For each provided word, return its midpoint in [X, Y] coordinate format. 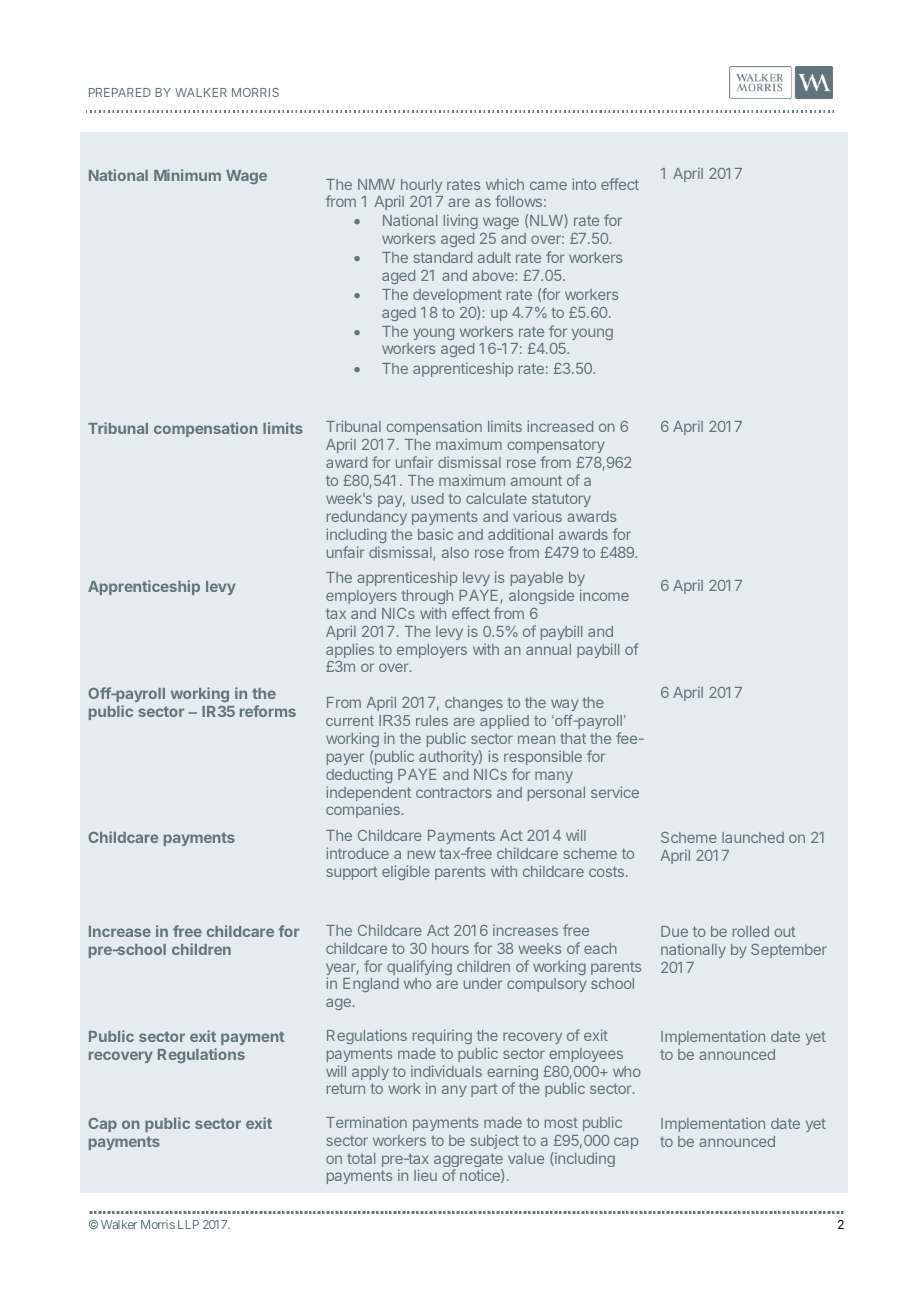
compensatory [556, 448]
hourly [420, 187]
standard [442, 257]
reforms [268, 711]
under [483, 983]
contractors [454, 793]
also [455, 552]
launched [753, 837]
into [584, 184]
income [604, 595]
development [457, 296]
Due [674, 931]
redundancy [367, 518]
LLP [188, 1224]
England [371, 985]
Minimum [187, 175]
